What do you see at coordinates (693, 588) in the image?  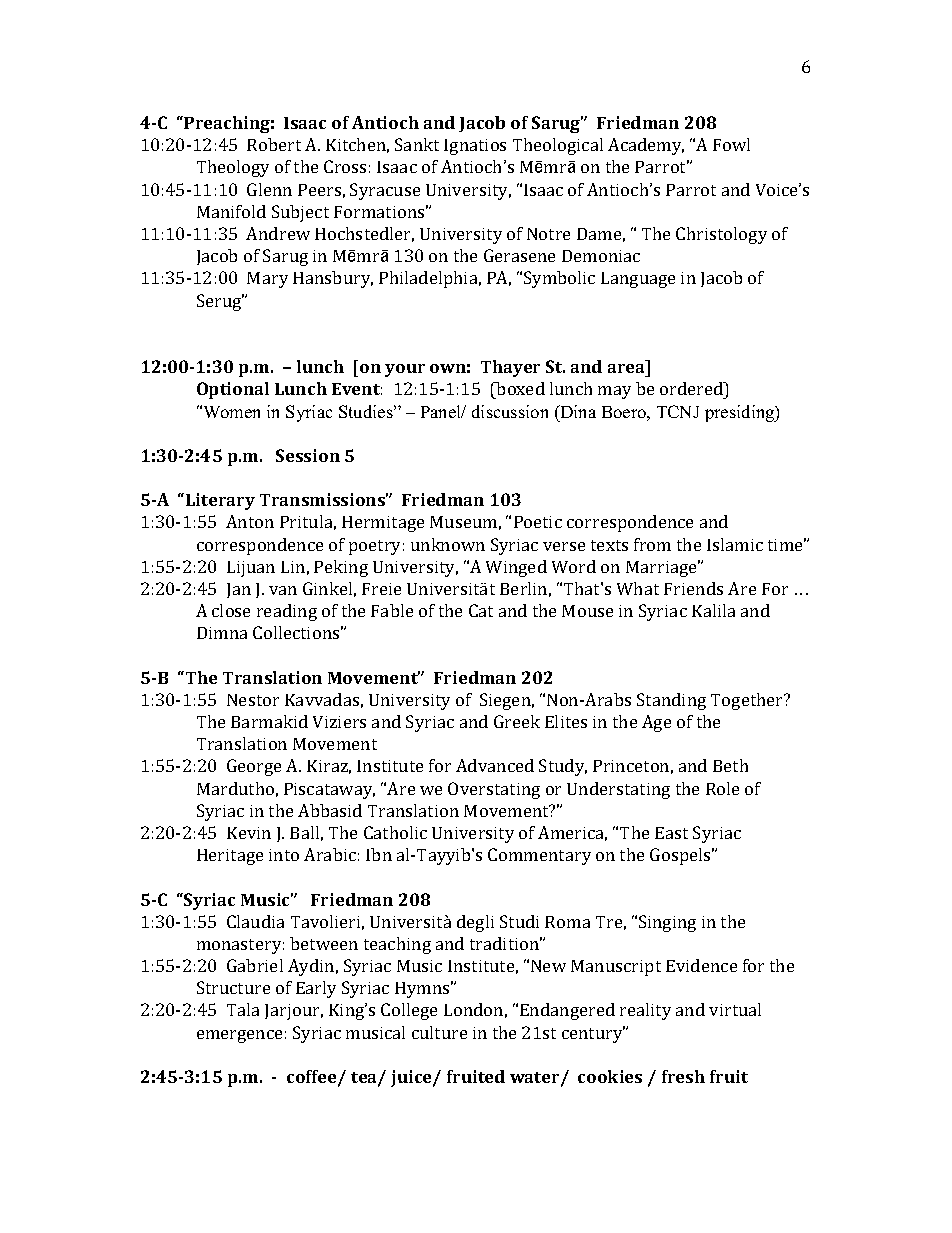 I see `Friends` at bounding box center [693, 588].
